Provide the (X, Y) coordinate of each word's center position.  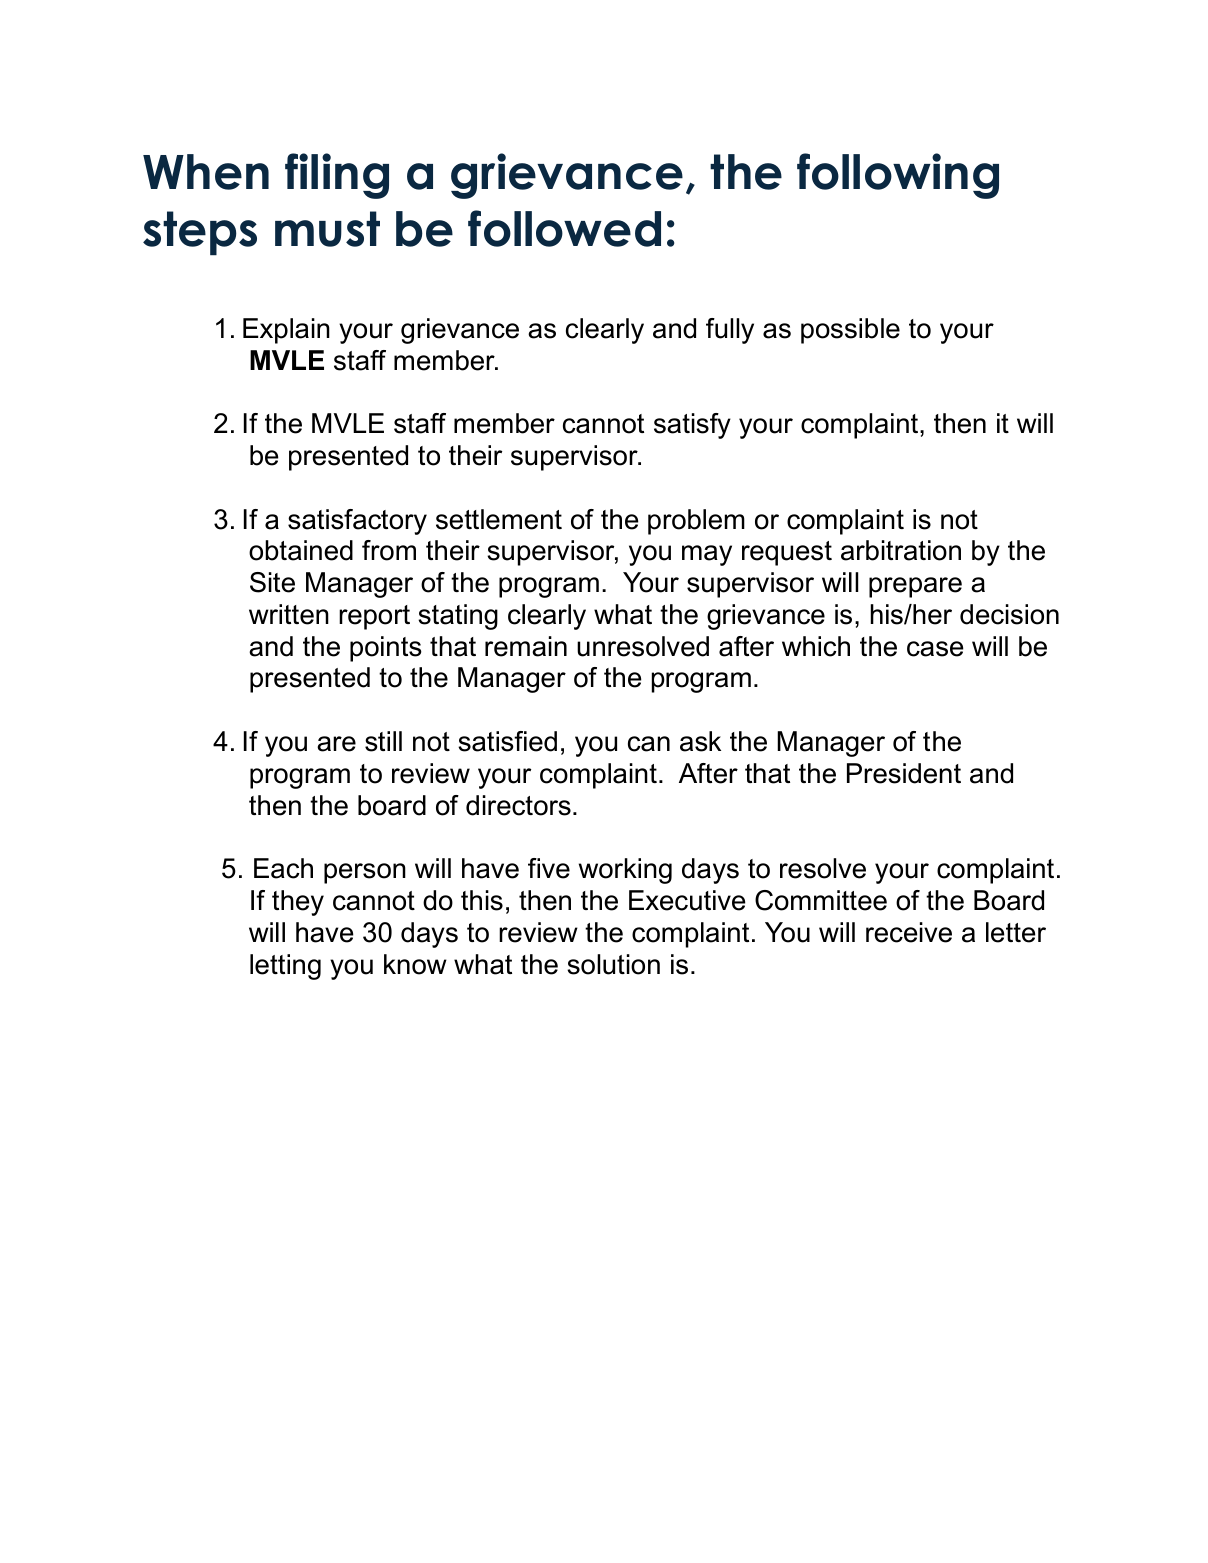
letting (285, 967)
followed (564, 228)
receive (909, 932)
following (898, 176)
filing (337, 176)
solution (613, 964)
